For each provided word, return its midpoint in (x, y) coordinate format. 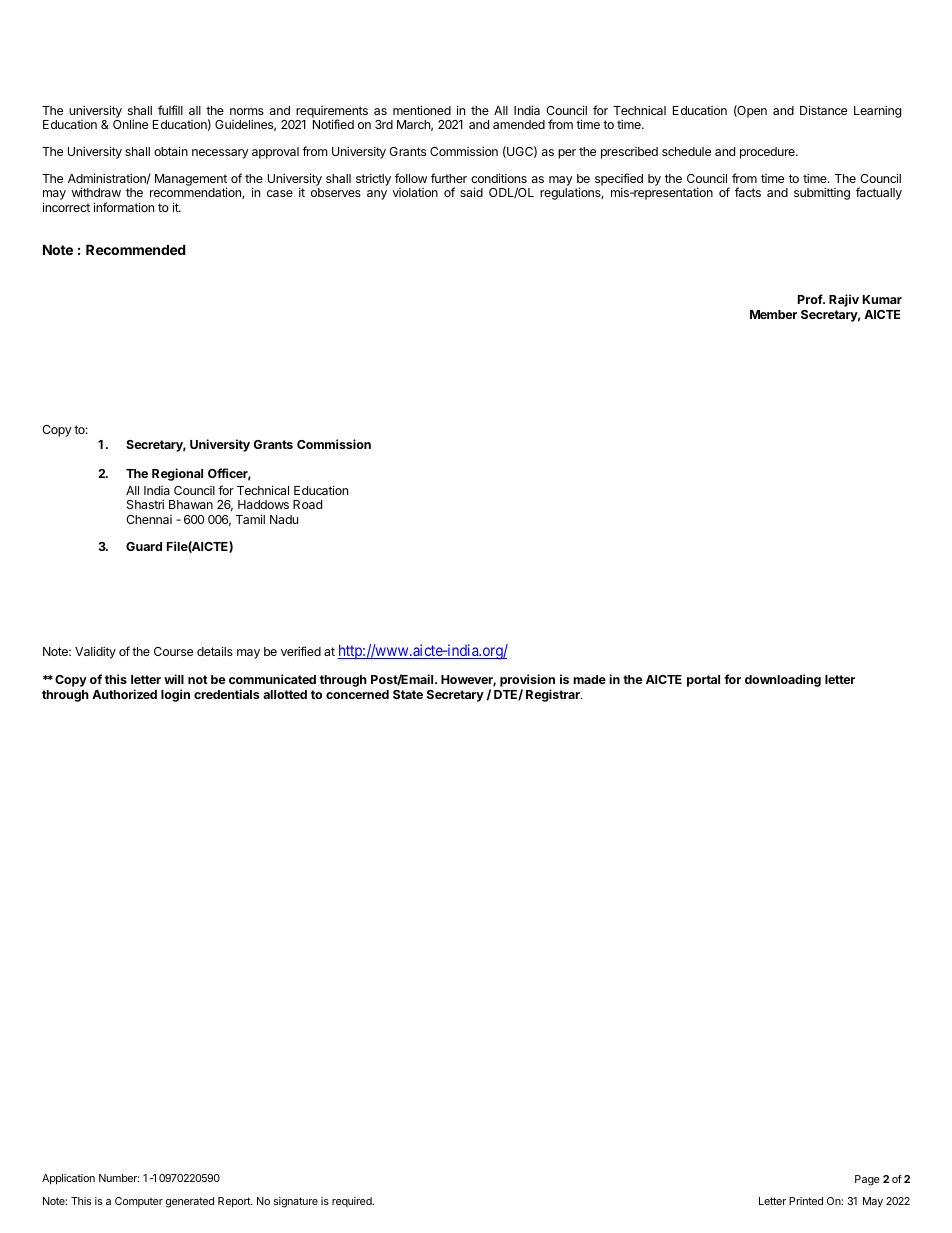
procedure (768, 153)
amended (519, 124)
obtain (171, 151)
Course (173, 651)
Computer (139, 1202)
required (353, 1202)
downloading (783, 680)
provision (527, 682)
